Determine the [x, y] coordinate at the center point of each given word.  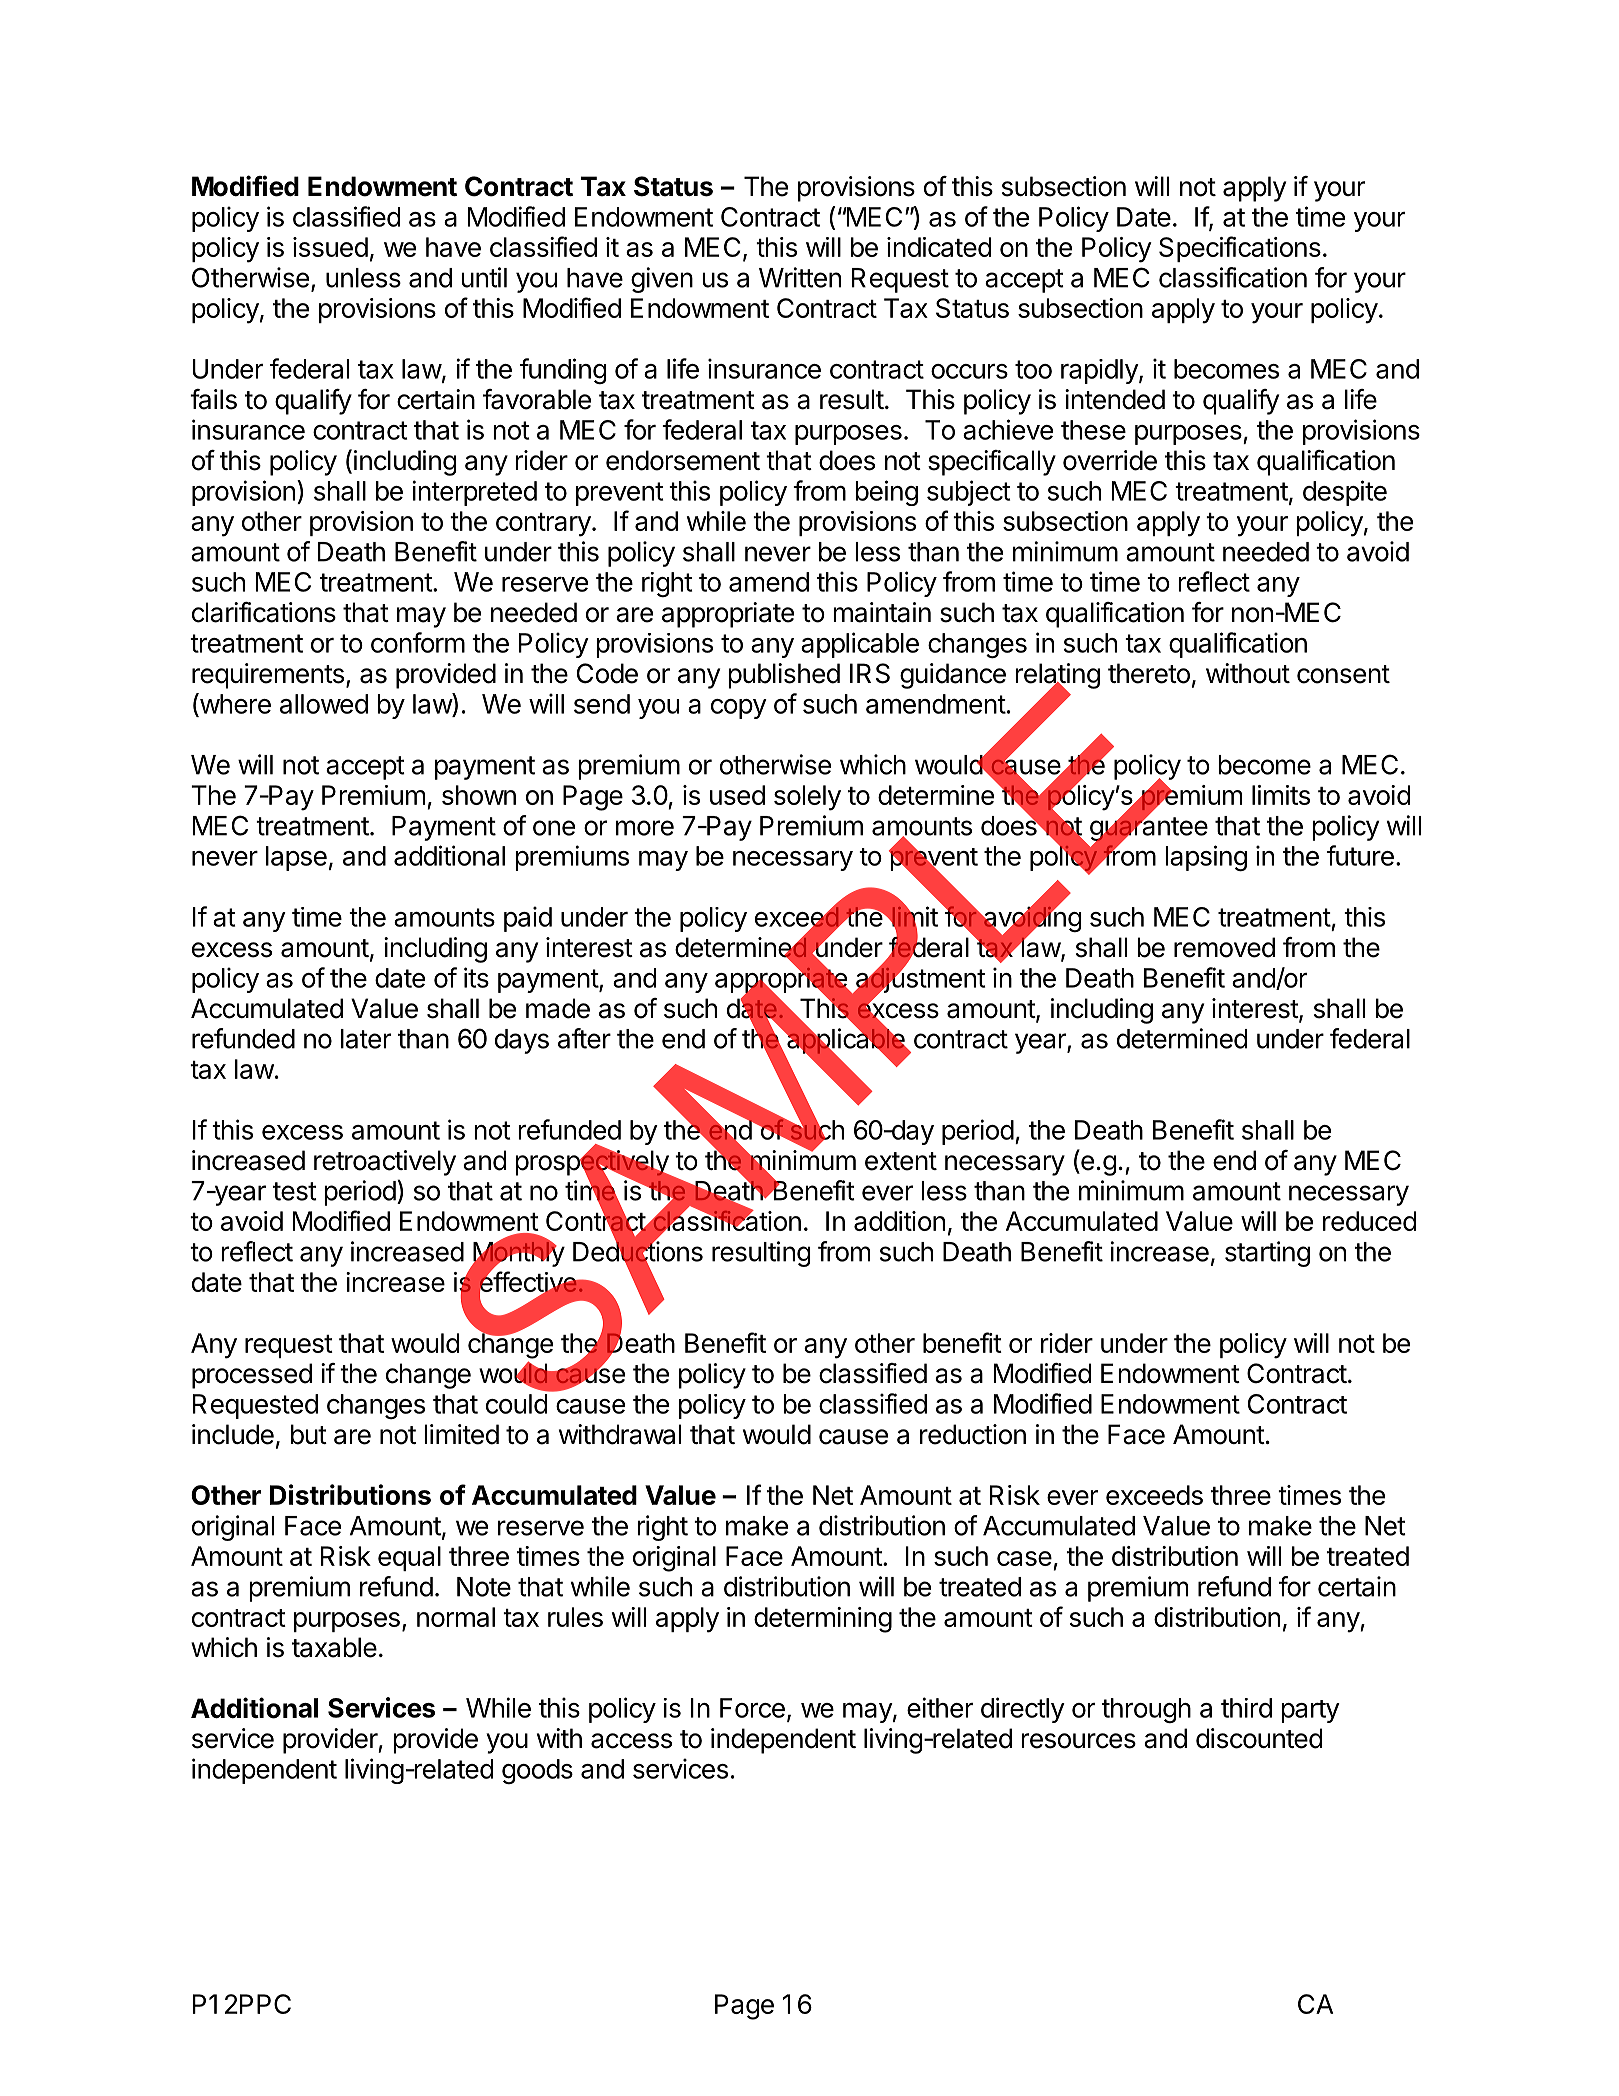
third [1246, 1708]
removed [1224, 947]
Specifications [1240, 249]
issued [330, 247]
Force [752, 1708]
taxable [334, 1647]
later [366, 1039]
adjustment [919, 980]
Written [800, 277]
